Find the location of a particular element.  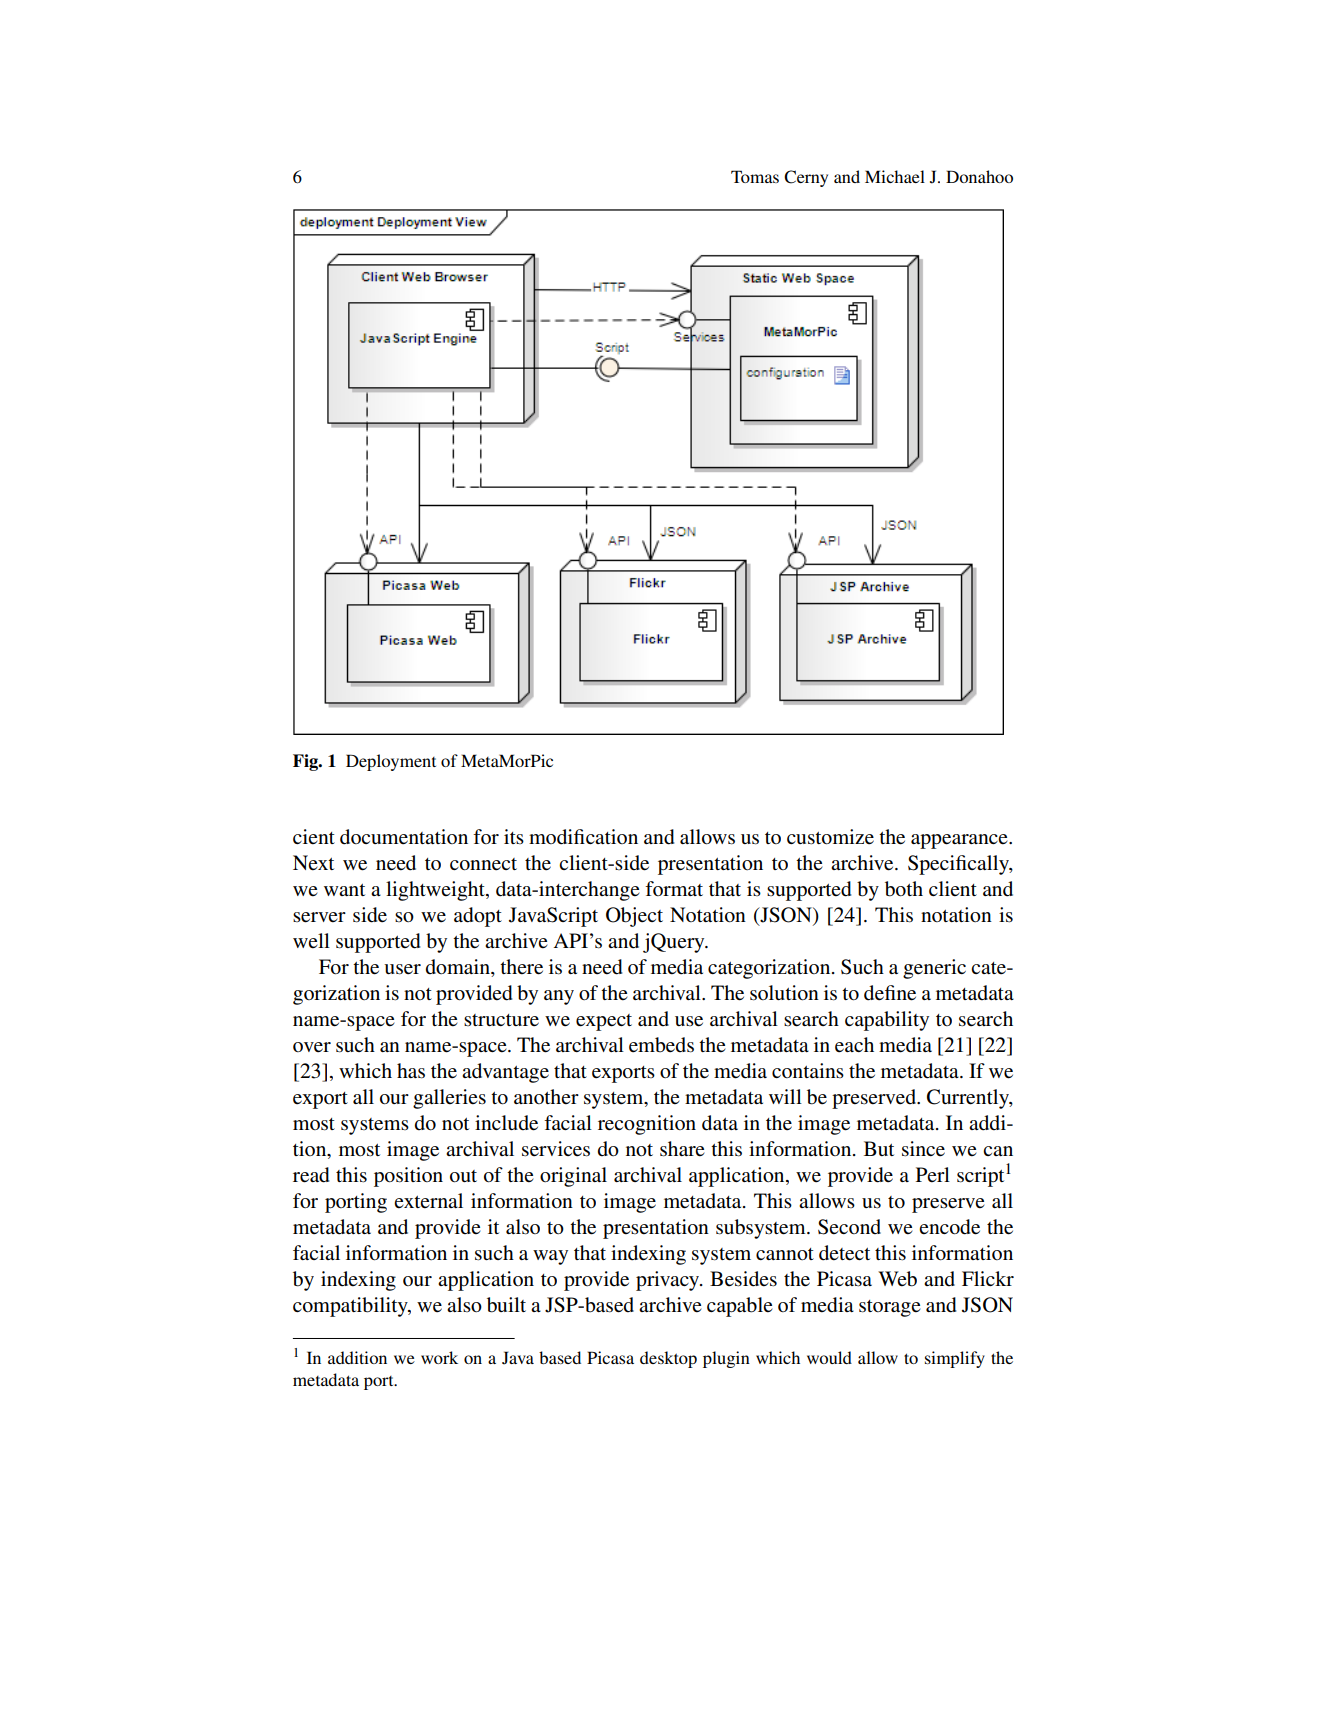

Michael is located at coordinates (895, 176).
